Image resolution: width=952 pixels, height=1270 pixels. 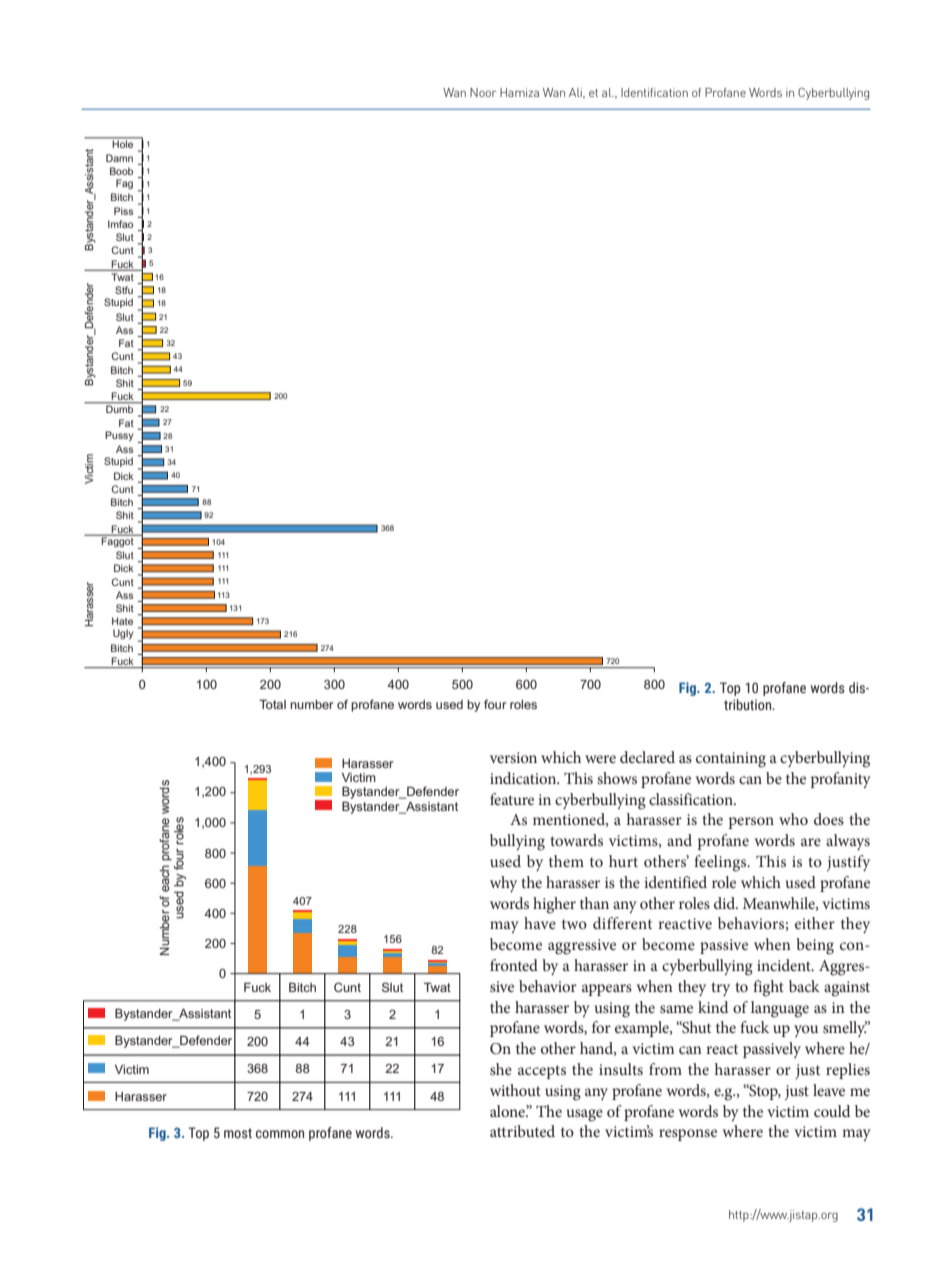 What do you see at coordinates (540, 923) in the screenshot?
I see `have` at bounding box center [540, 923].
